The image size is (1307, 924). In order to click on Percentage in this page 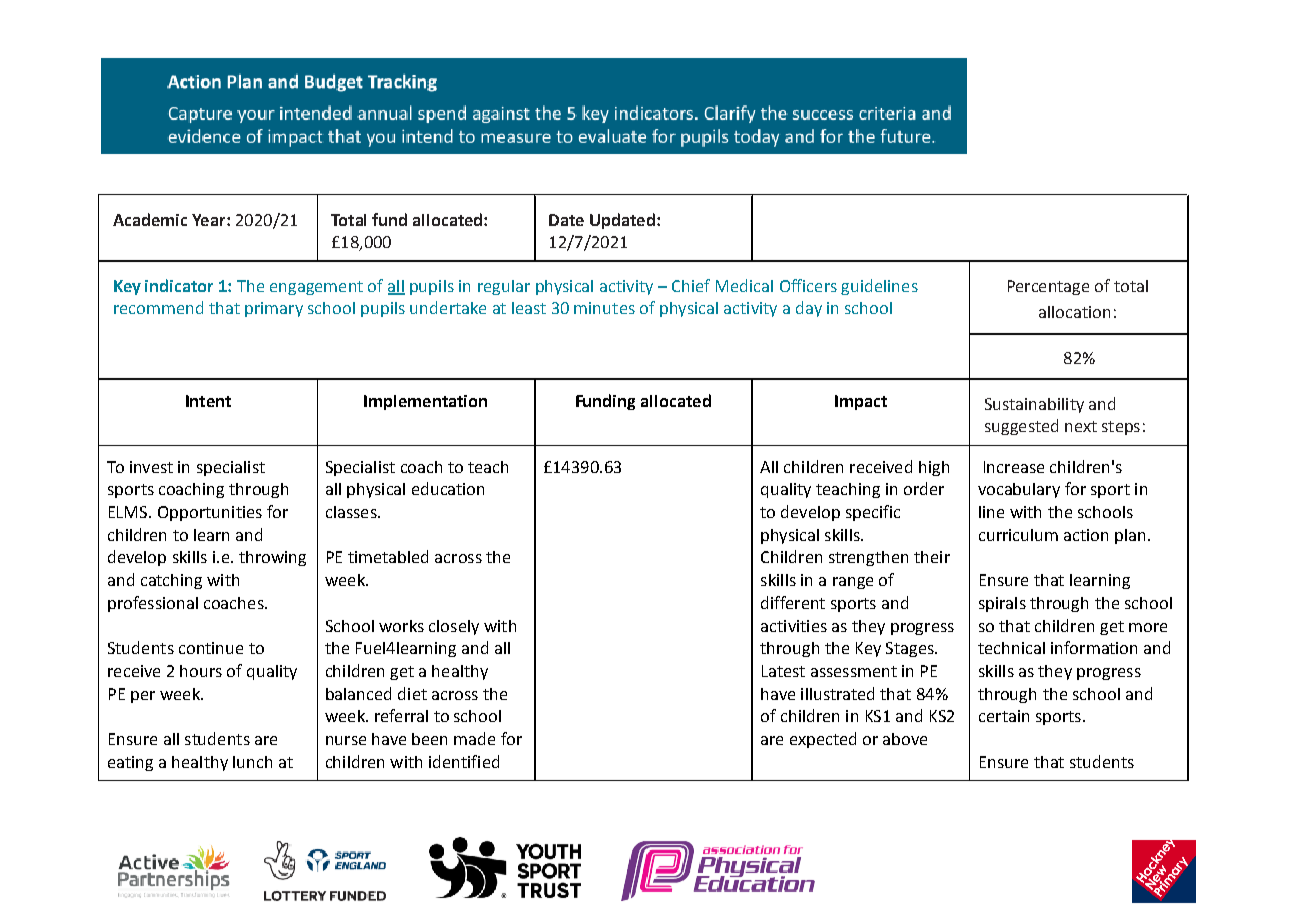, I will do `click(1048, 287)`.
